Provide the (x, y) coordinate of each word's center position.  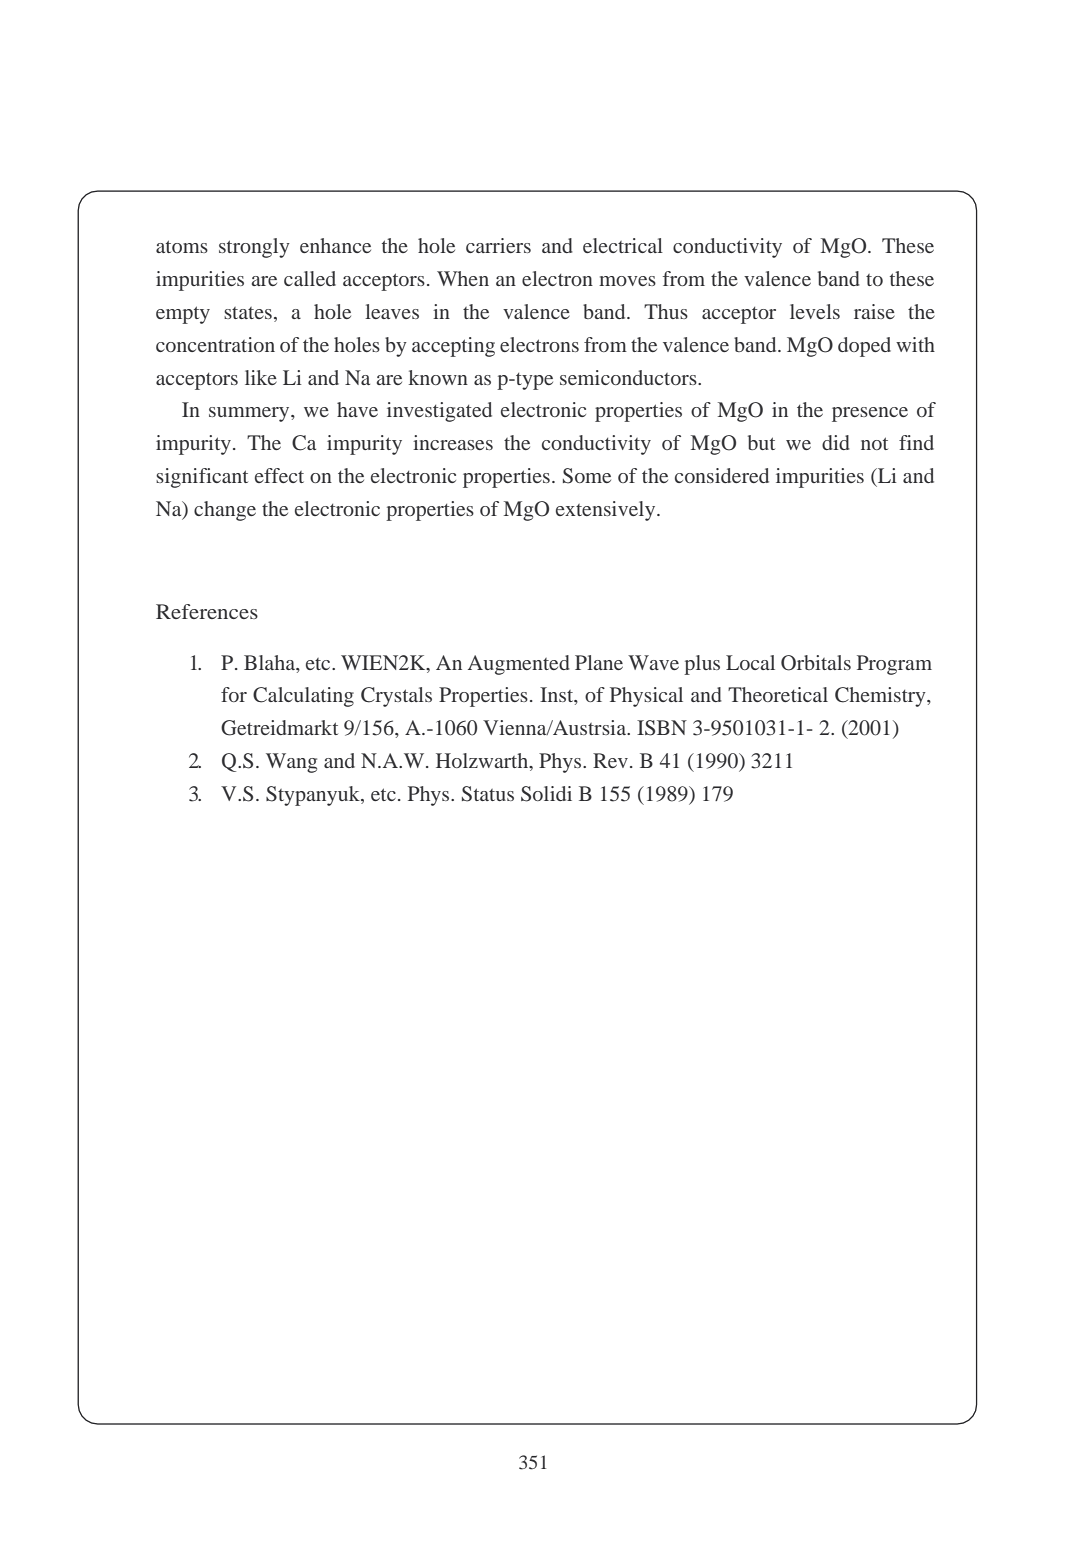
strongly (254, 248)
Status (488, 794)
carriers (498, 245)
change (225, 511)
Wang (291, 763)
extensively (607, 511)
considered (722, 475)
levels (815, 311)
